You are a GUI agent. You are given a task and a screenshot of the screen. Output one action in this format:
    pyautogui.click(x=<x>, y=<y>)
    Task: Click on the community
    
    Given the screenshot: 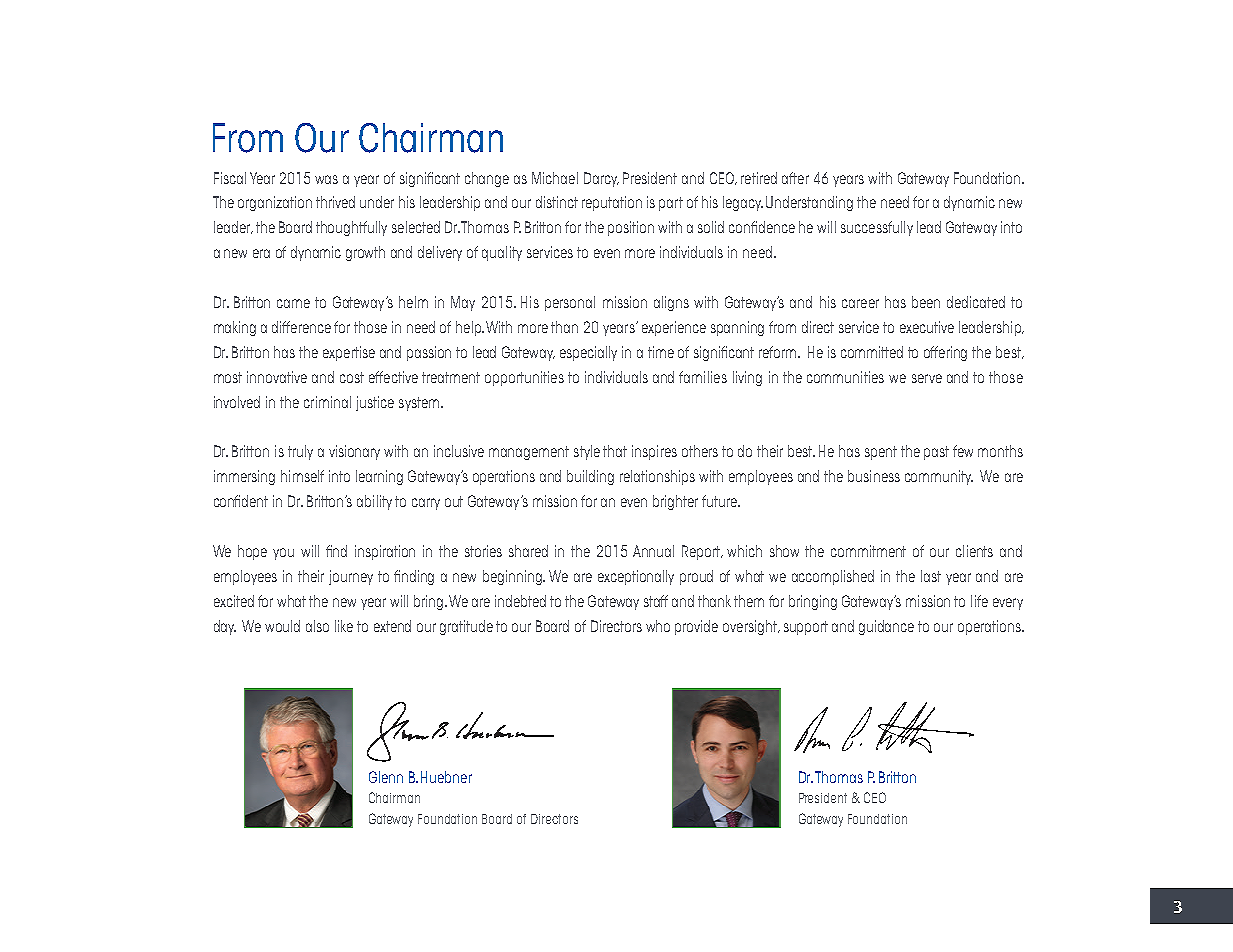 What is the action you would take?
    pyautogui.click(x=939, y=477)
